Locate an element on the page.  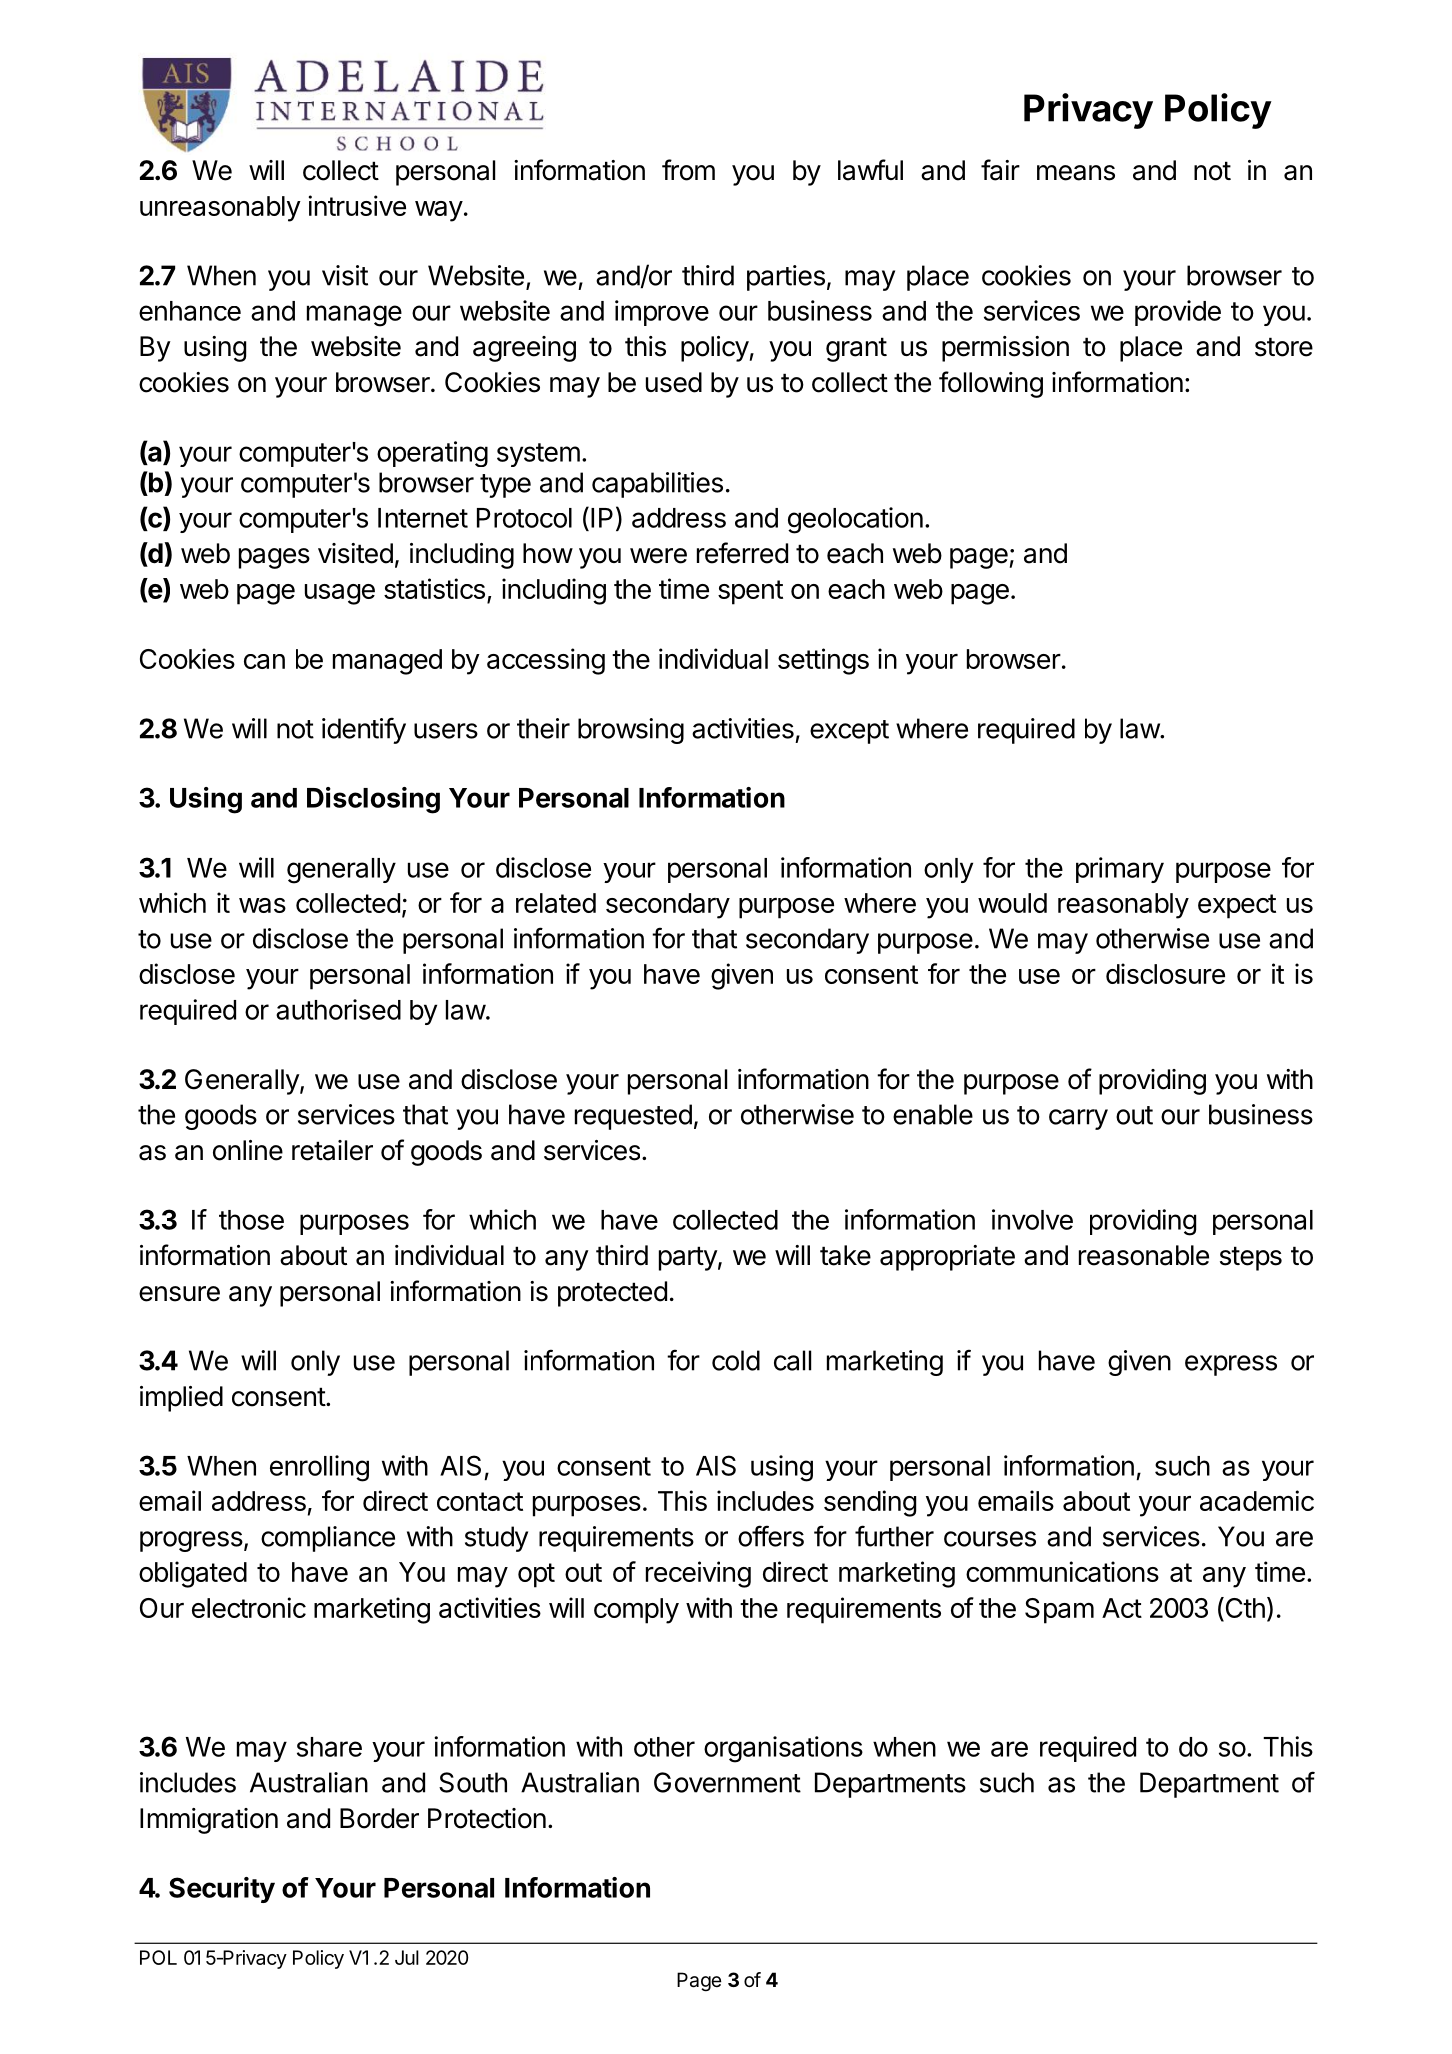
means is located at coordinates (1076, 173).
